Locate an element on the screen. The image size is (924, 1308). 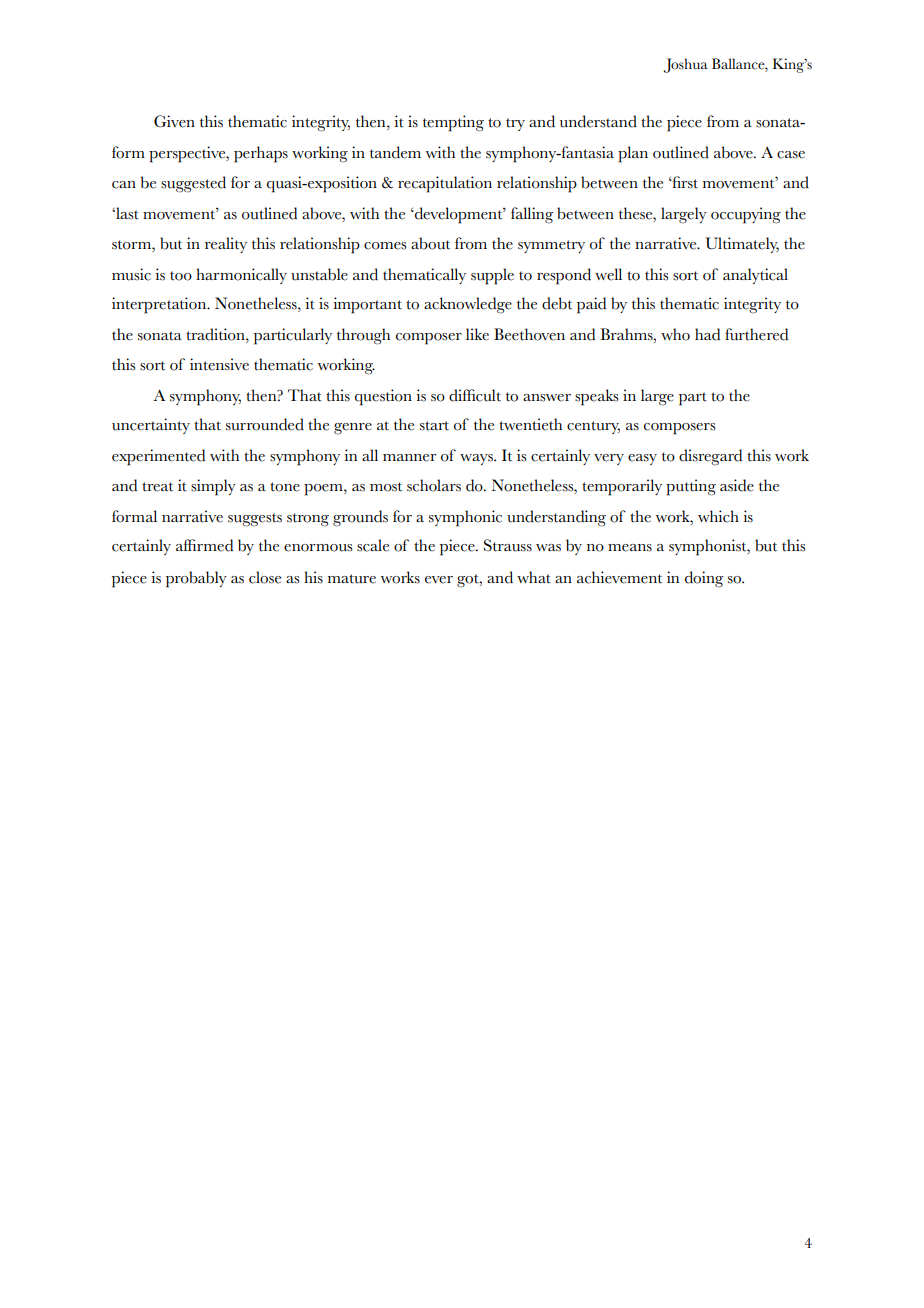
Joshua is located at coordinates (686, 65).
